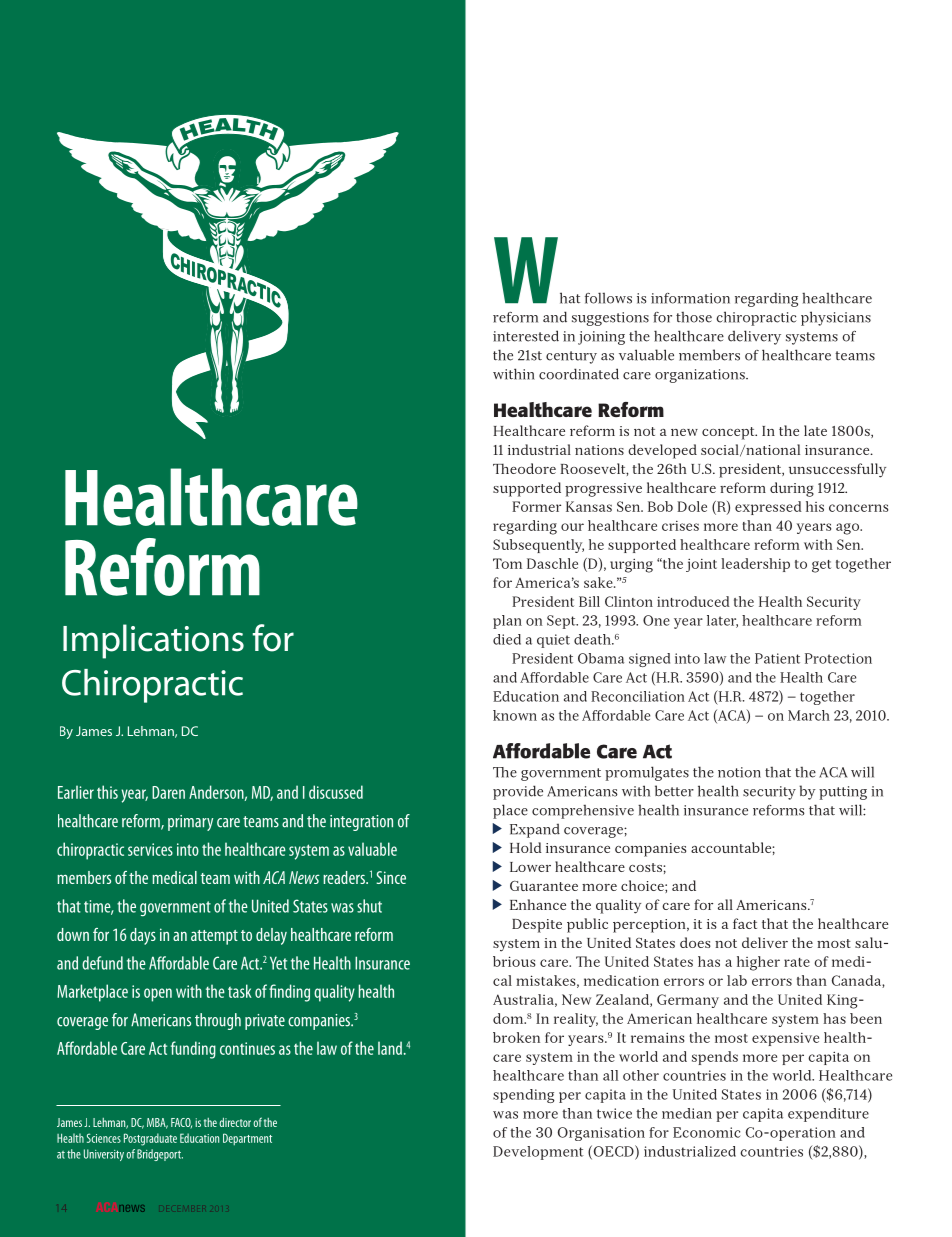 The height and width of the page is (1237, 952). I want to click on century, so click(571, 357).
